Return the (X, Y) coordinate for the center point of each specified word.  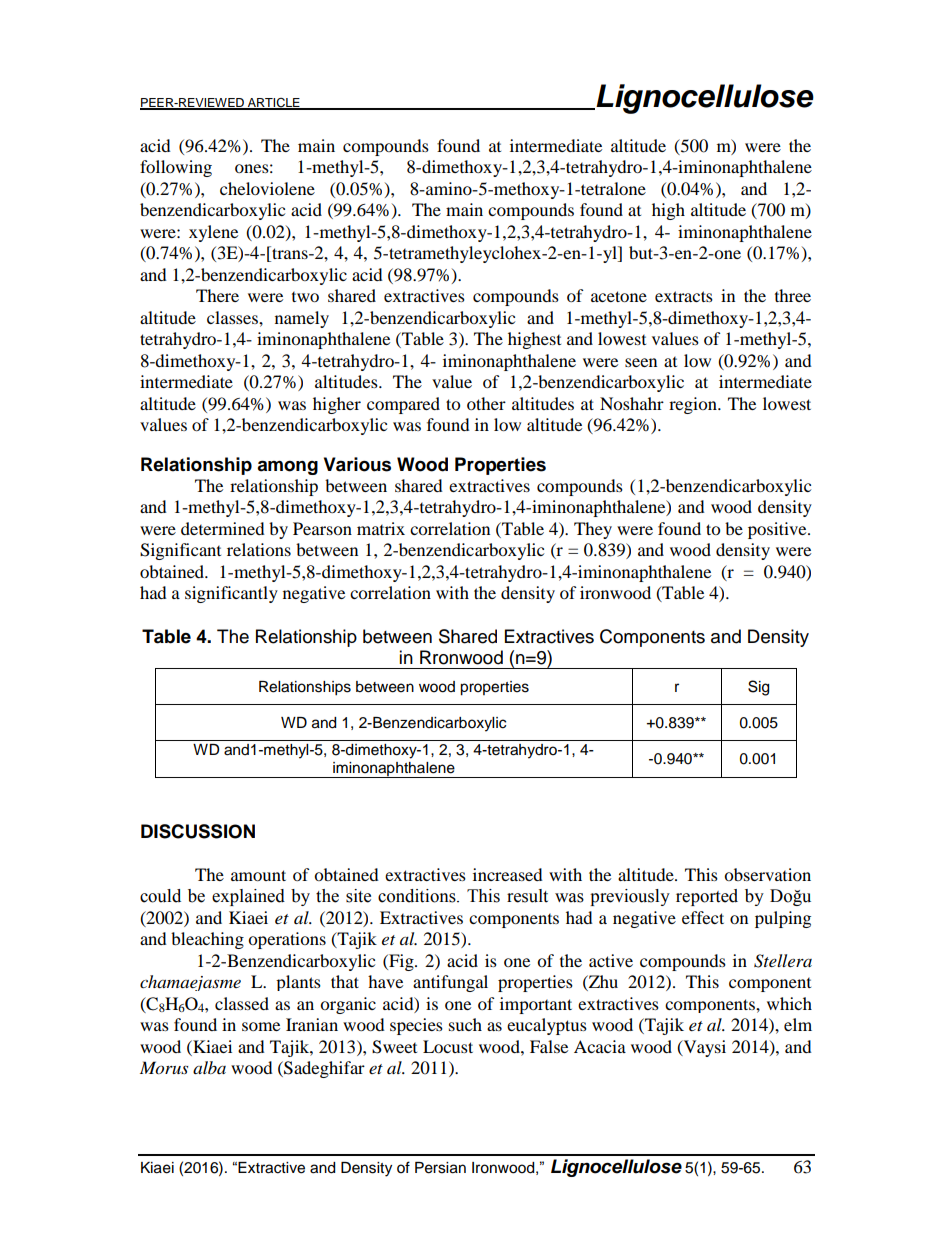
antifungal (450, 983)
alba (209, 1067)
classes (233, 317)
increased (508, 874)
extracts (684, 296)
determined (223, 528)
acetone (619, 296)
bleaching (207, 940)
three (793, 295)
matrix (381, 528)
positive (778, 530)
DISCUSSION (198, 831)
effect (703, 917)
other (486, 403)
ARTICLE (274, 103)
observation (767, 874)
